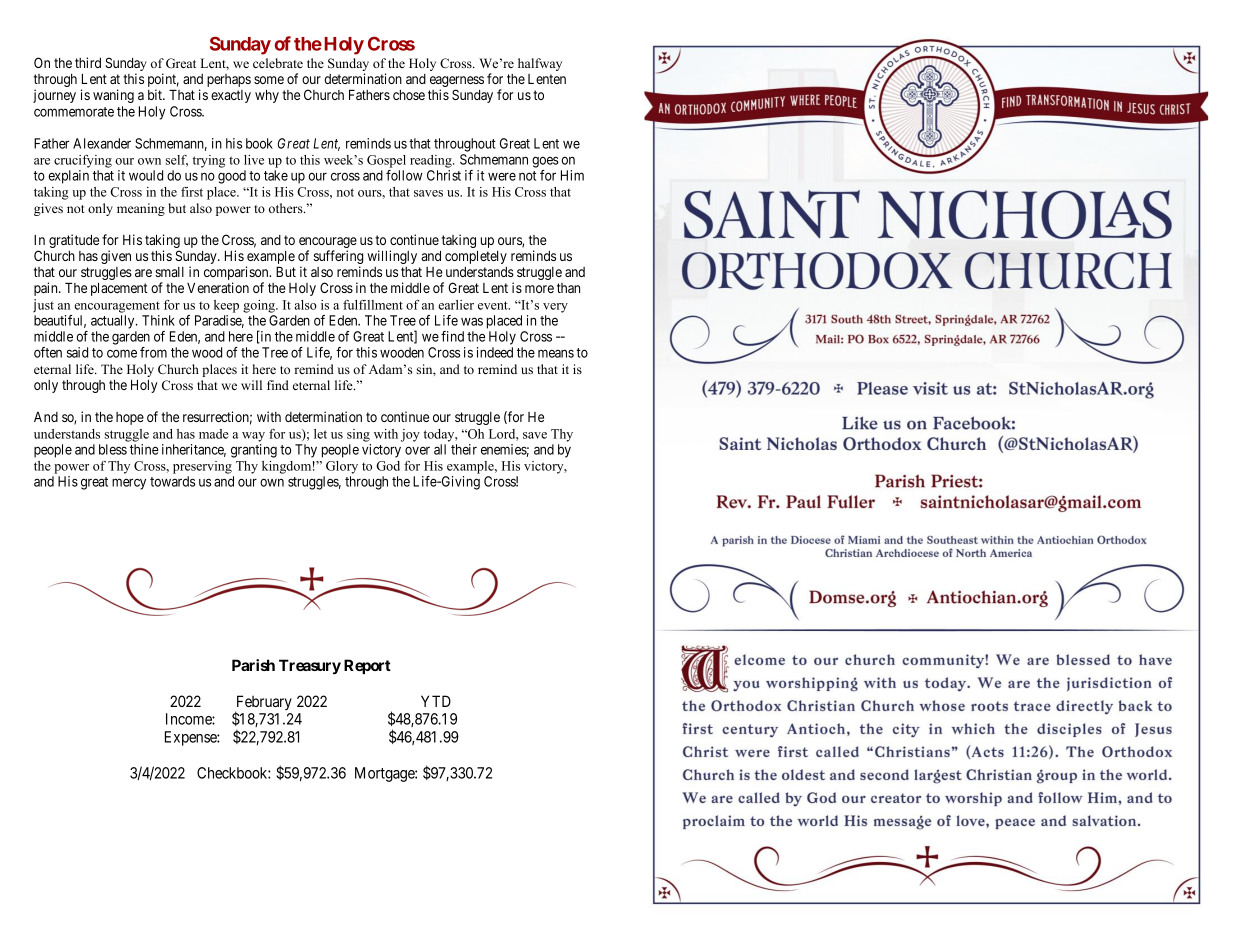 The width and height of the document is (1233, 952). What do you see at coordinates (116, 257) in the document?
I see `given` at bounding box center [116, 257].
